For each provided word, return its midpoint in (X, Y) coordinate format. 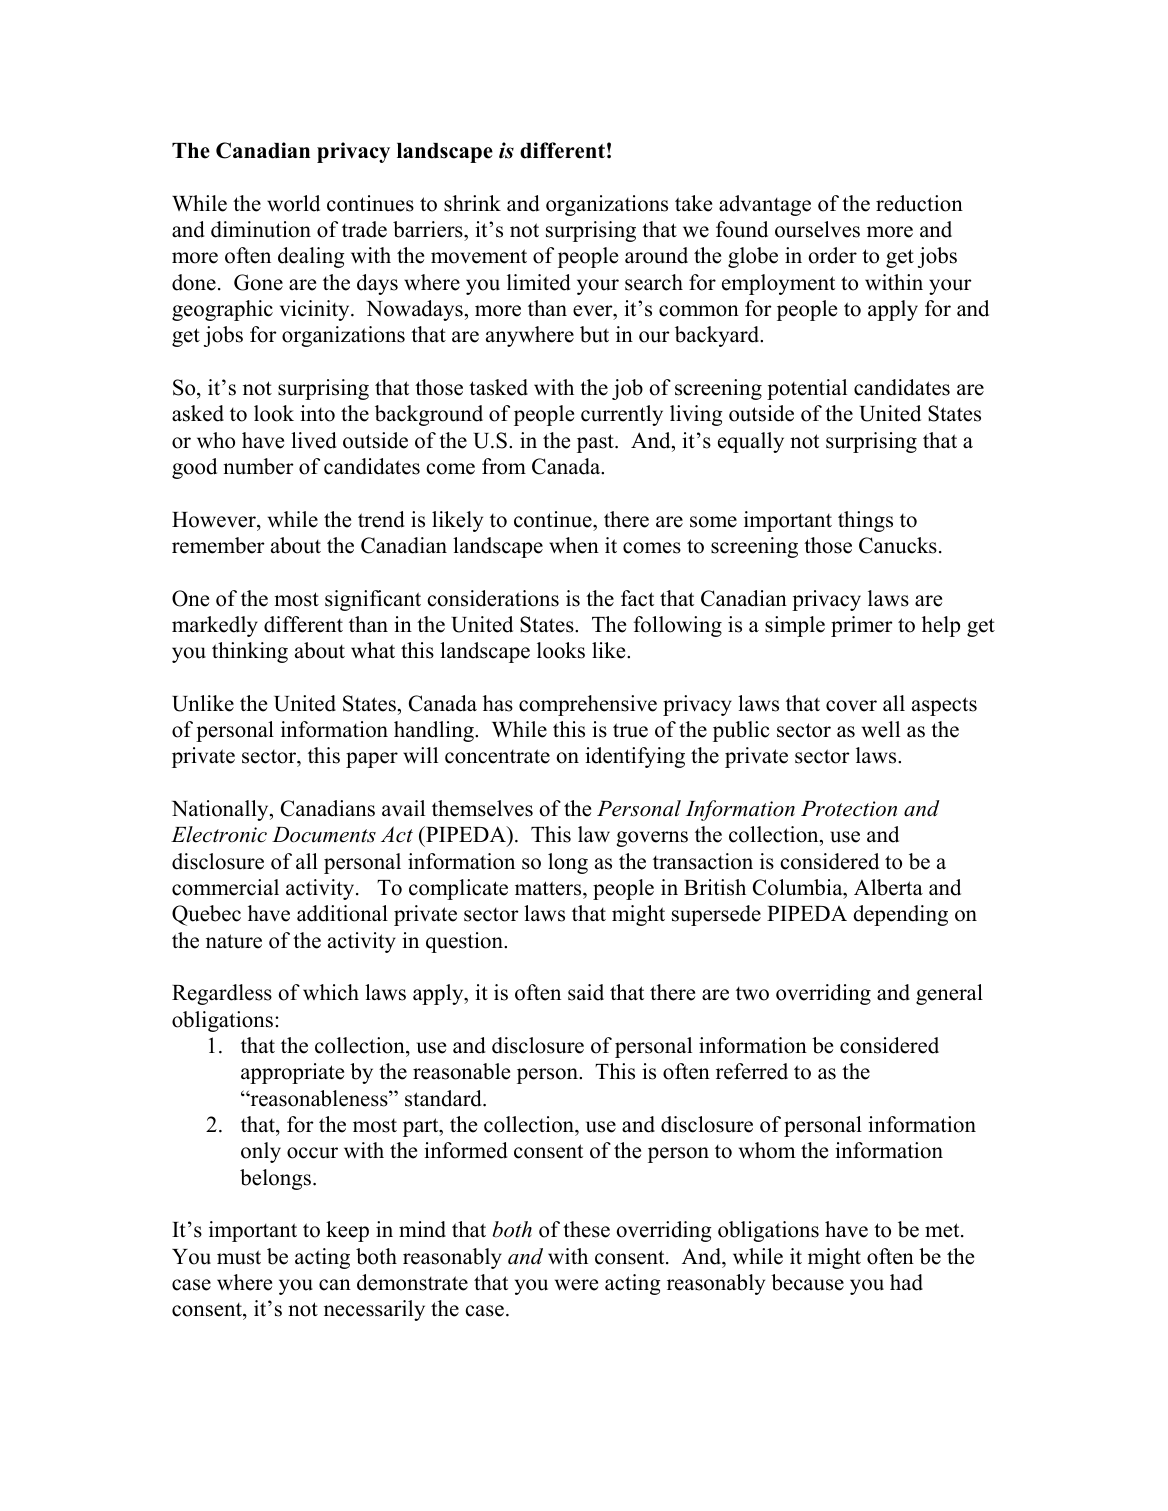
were (576, 1285)
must (239, 1257)
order (833, 255)
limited (539, 282)
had (906, 1282)
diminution (261, 229)
